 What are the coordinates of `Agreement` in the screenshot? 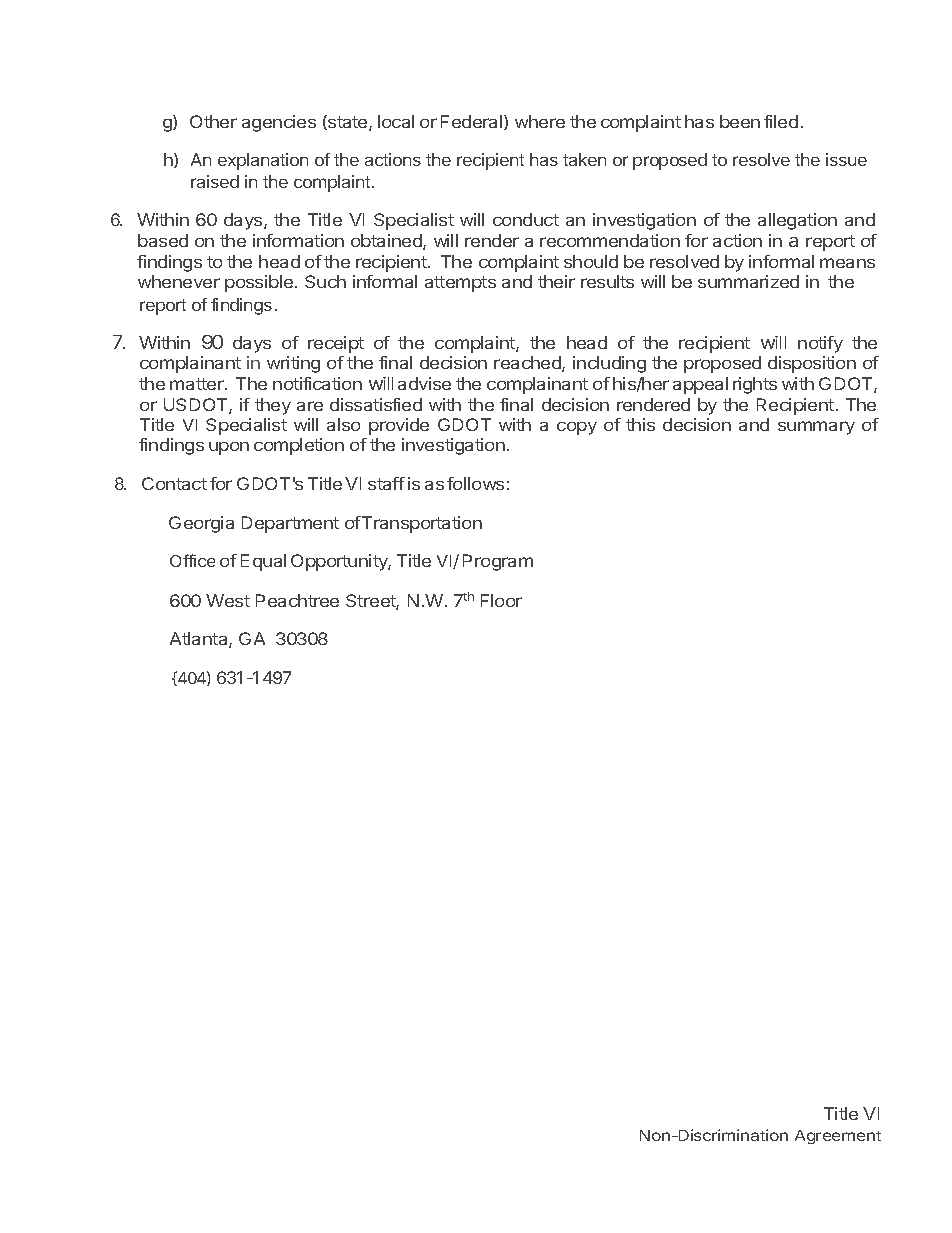 It's located at (838, 1137).
